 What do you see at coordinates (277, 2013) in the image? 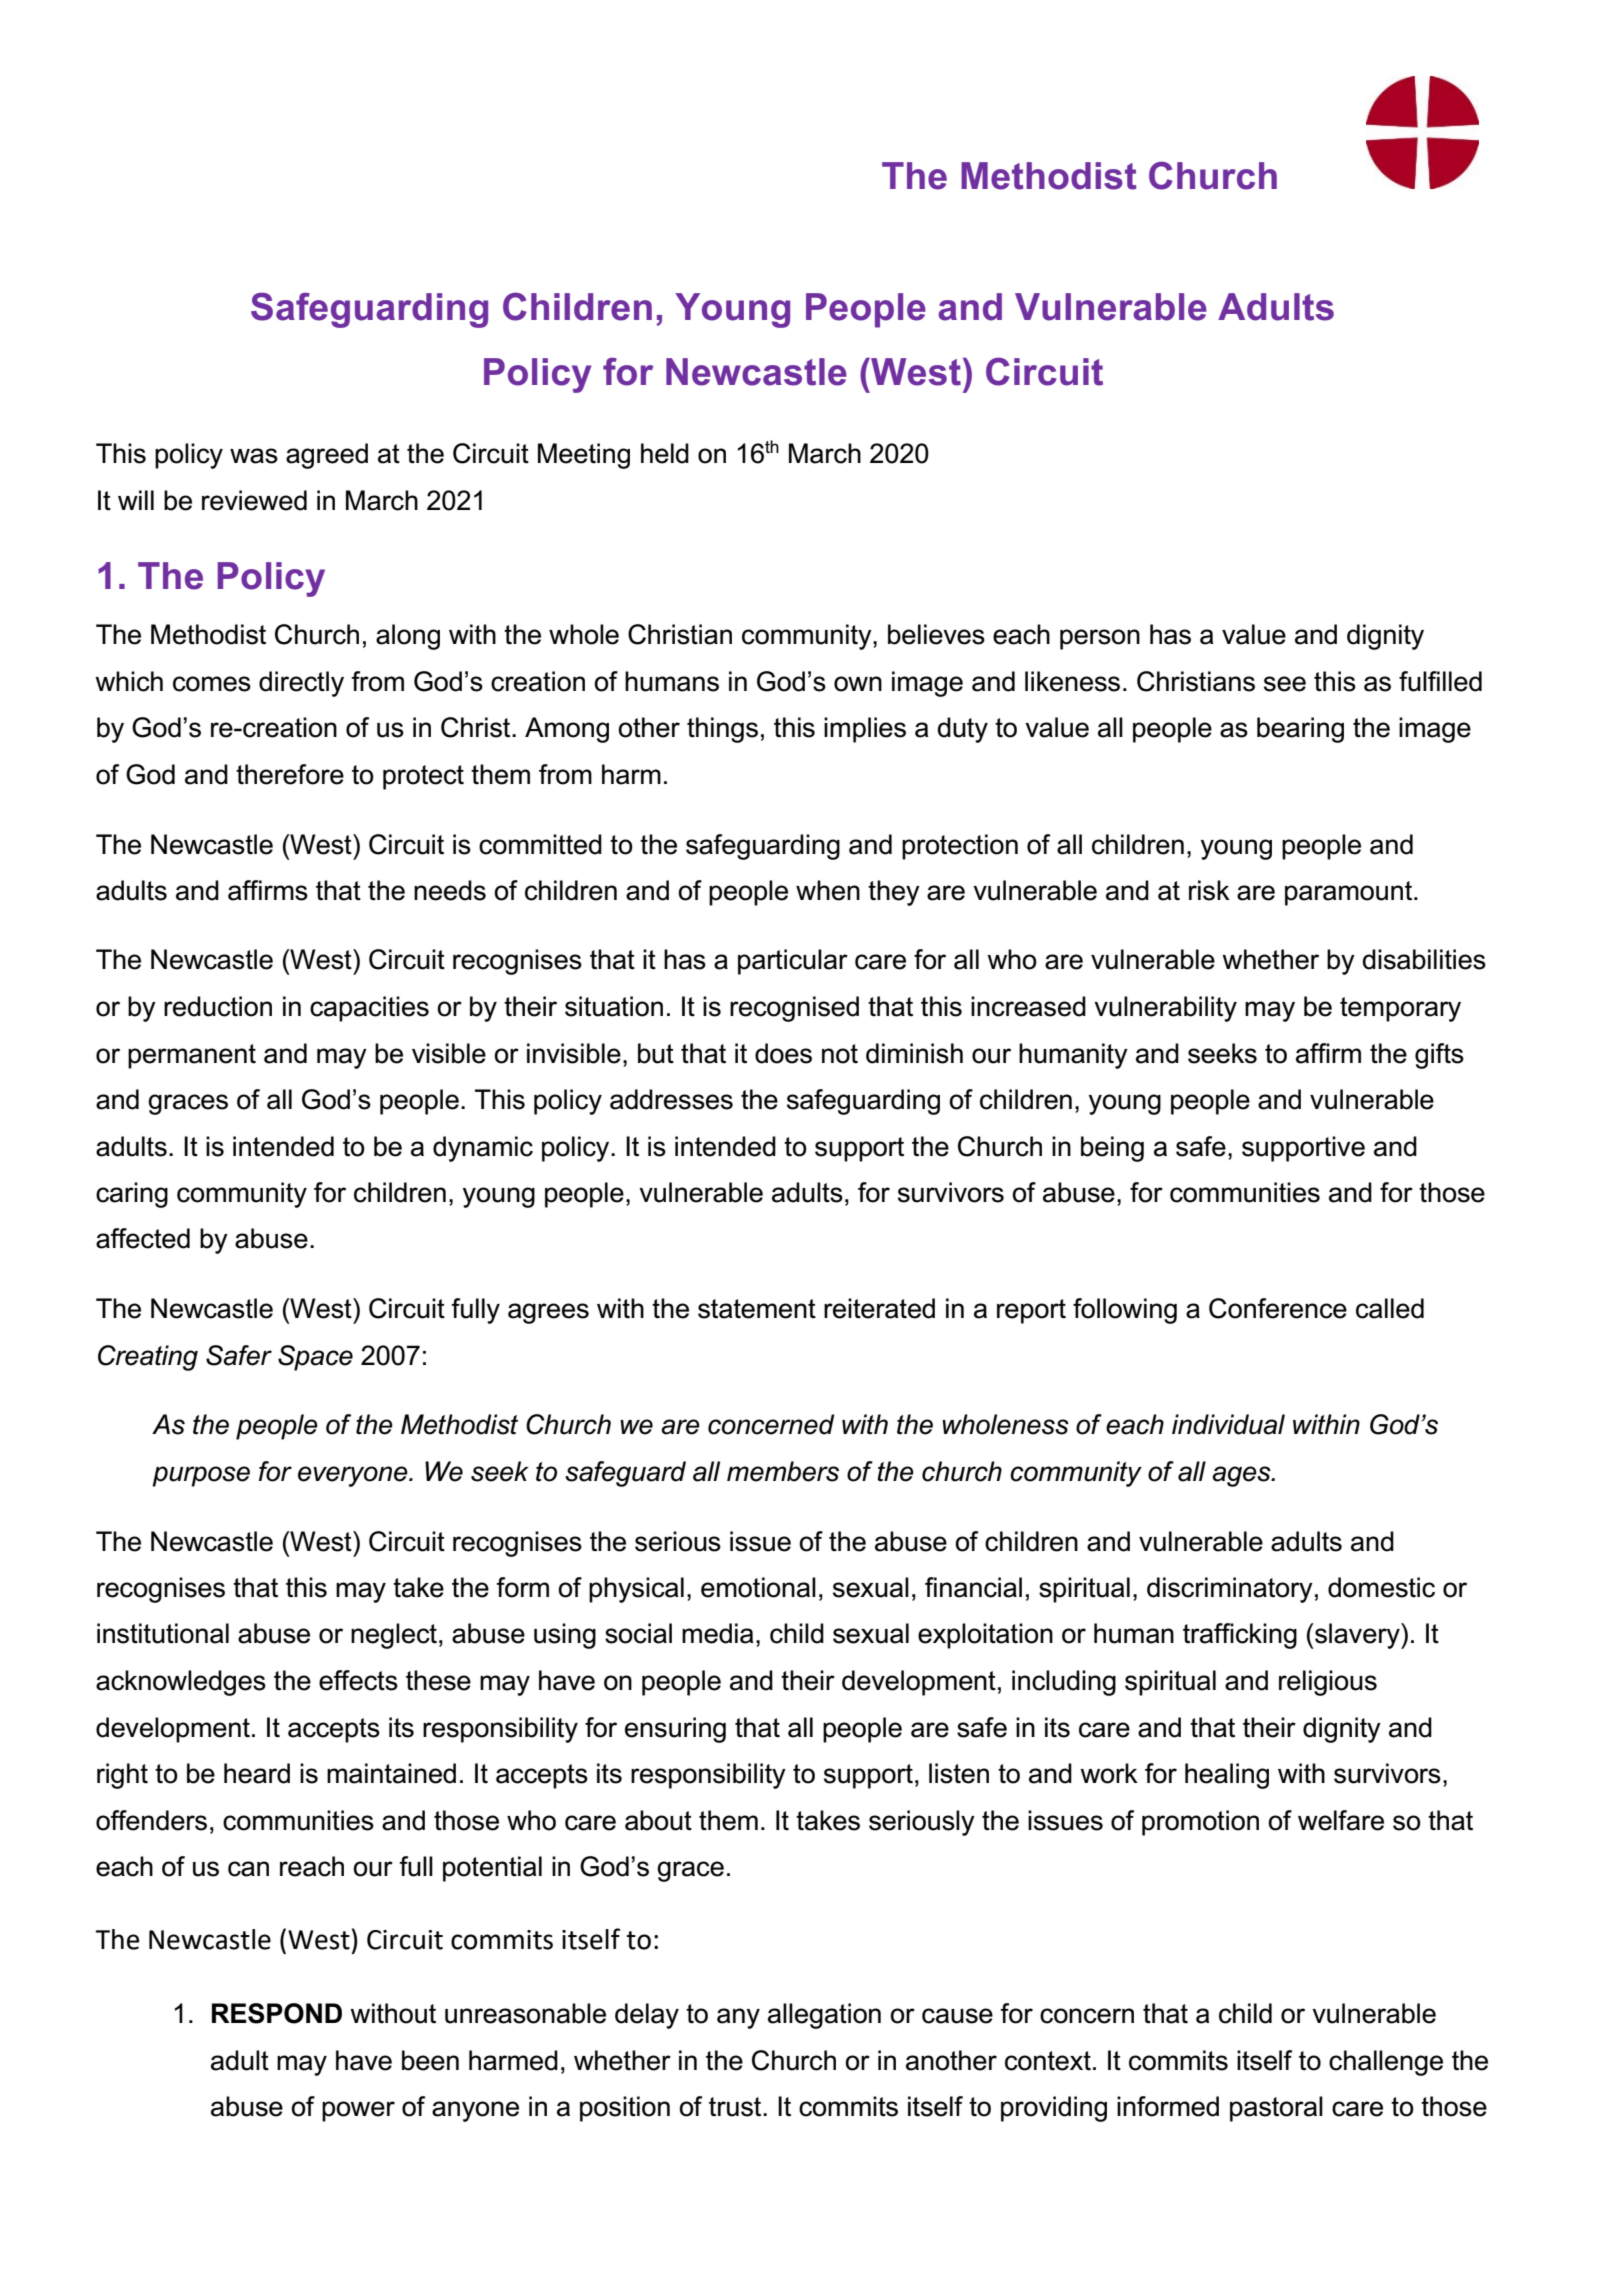
I see `RESPOND` at bounding box center [277, 2013].
